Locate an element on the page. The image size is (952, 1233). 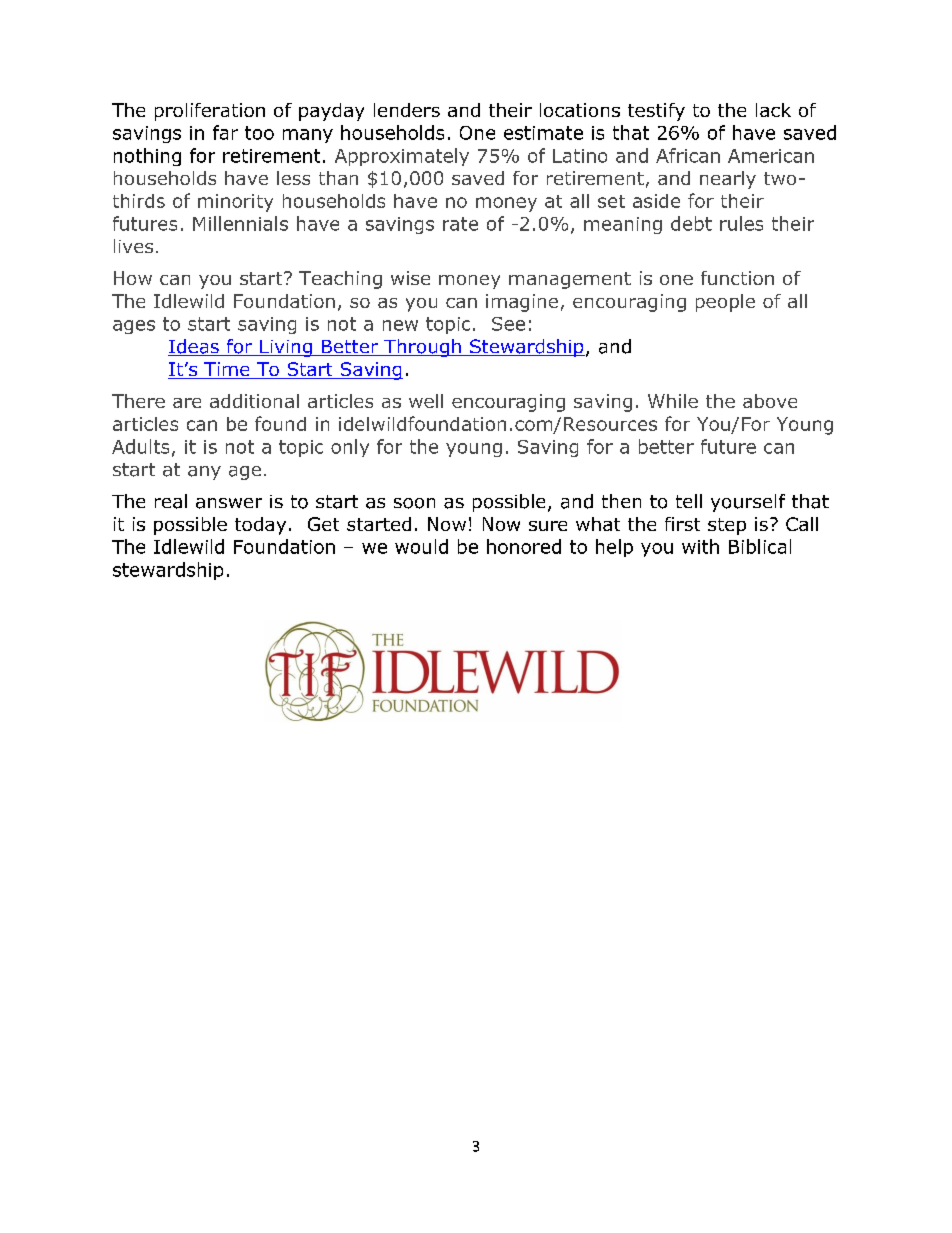
above is located at coordinates (770, 401).
